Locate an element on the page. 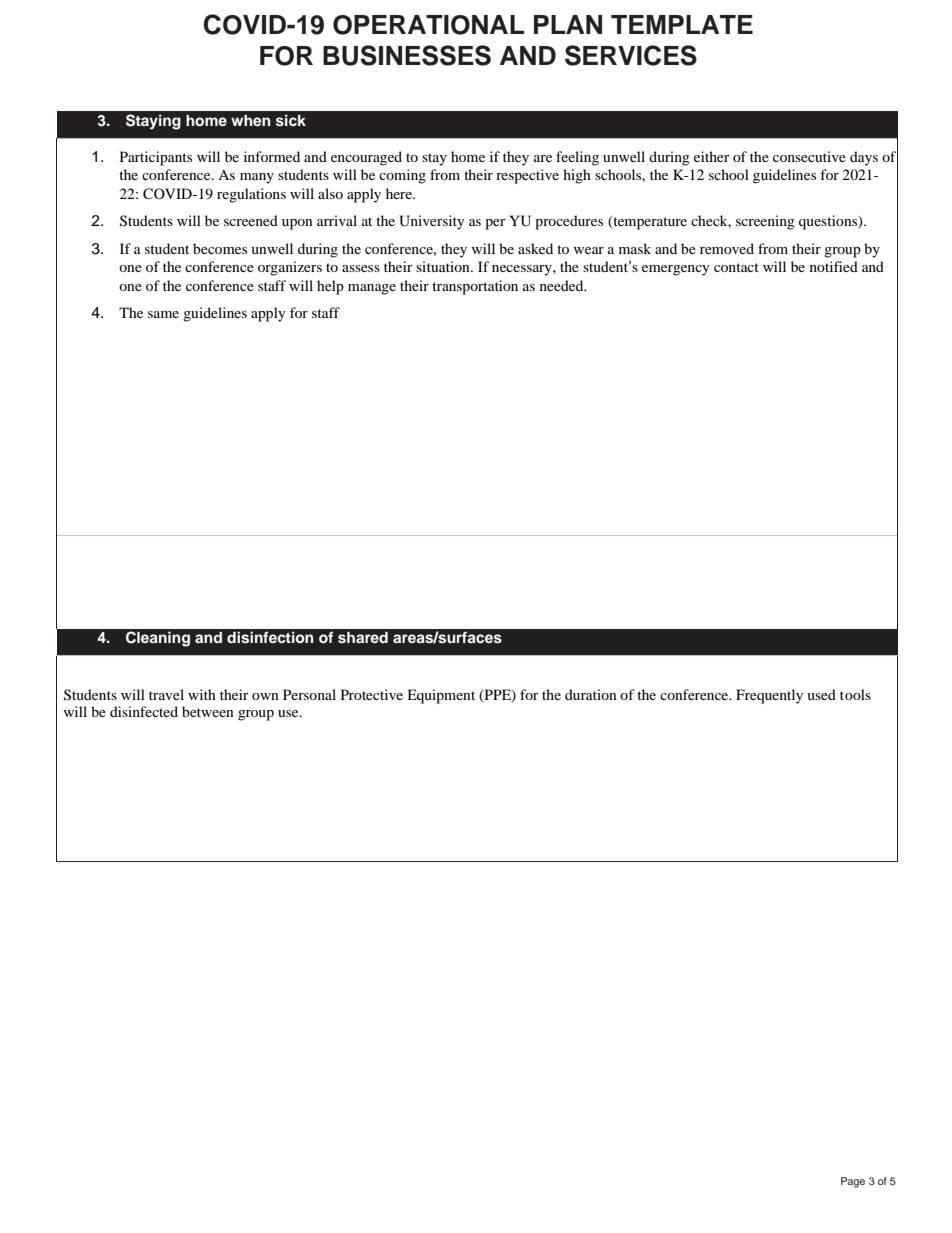 The height and width of the page is (1233, 952). contact is located at coordinates (736, 267).
